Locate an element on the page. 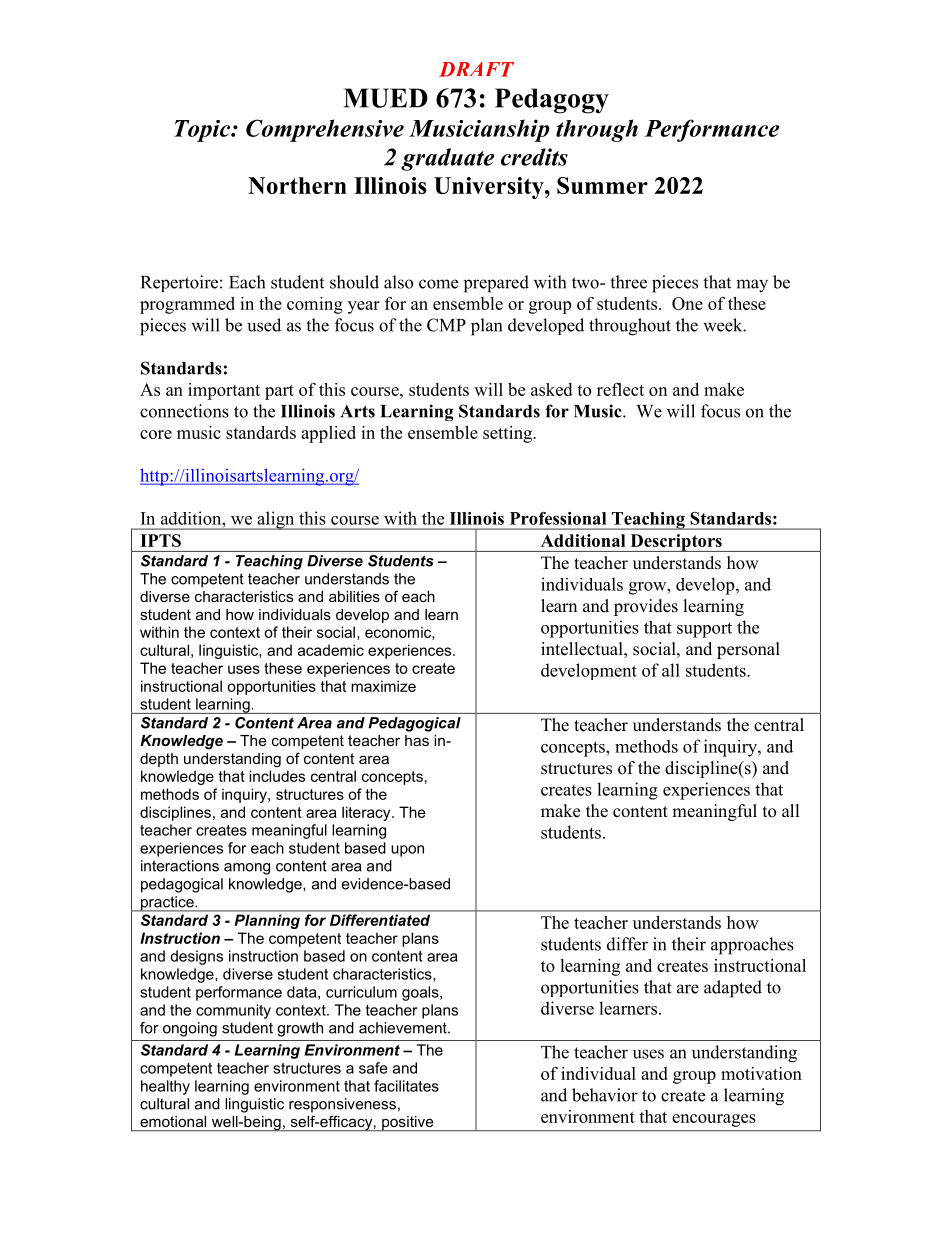  support is located at coordinates (704, 630).
